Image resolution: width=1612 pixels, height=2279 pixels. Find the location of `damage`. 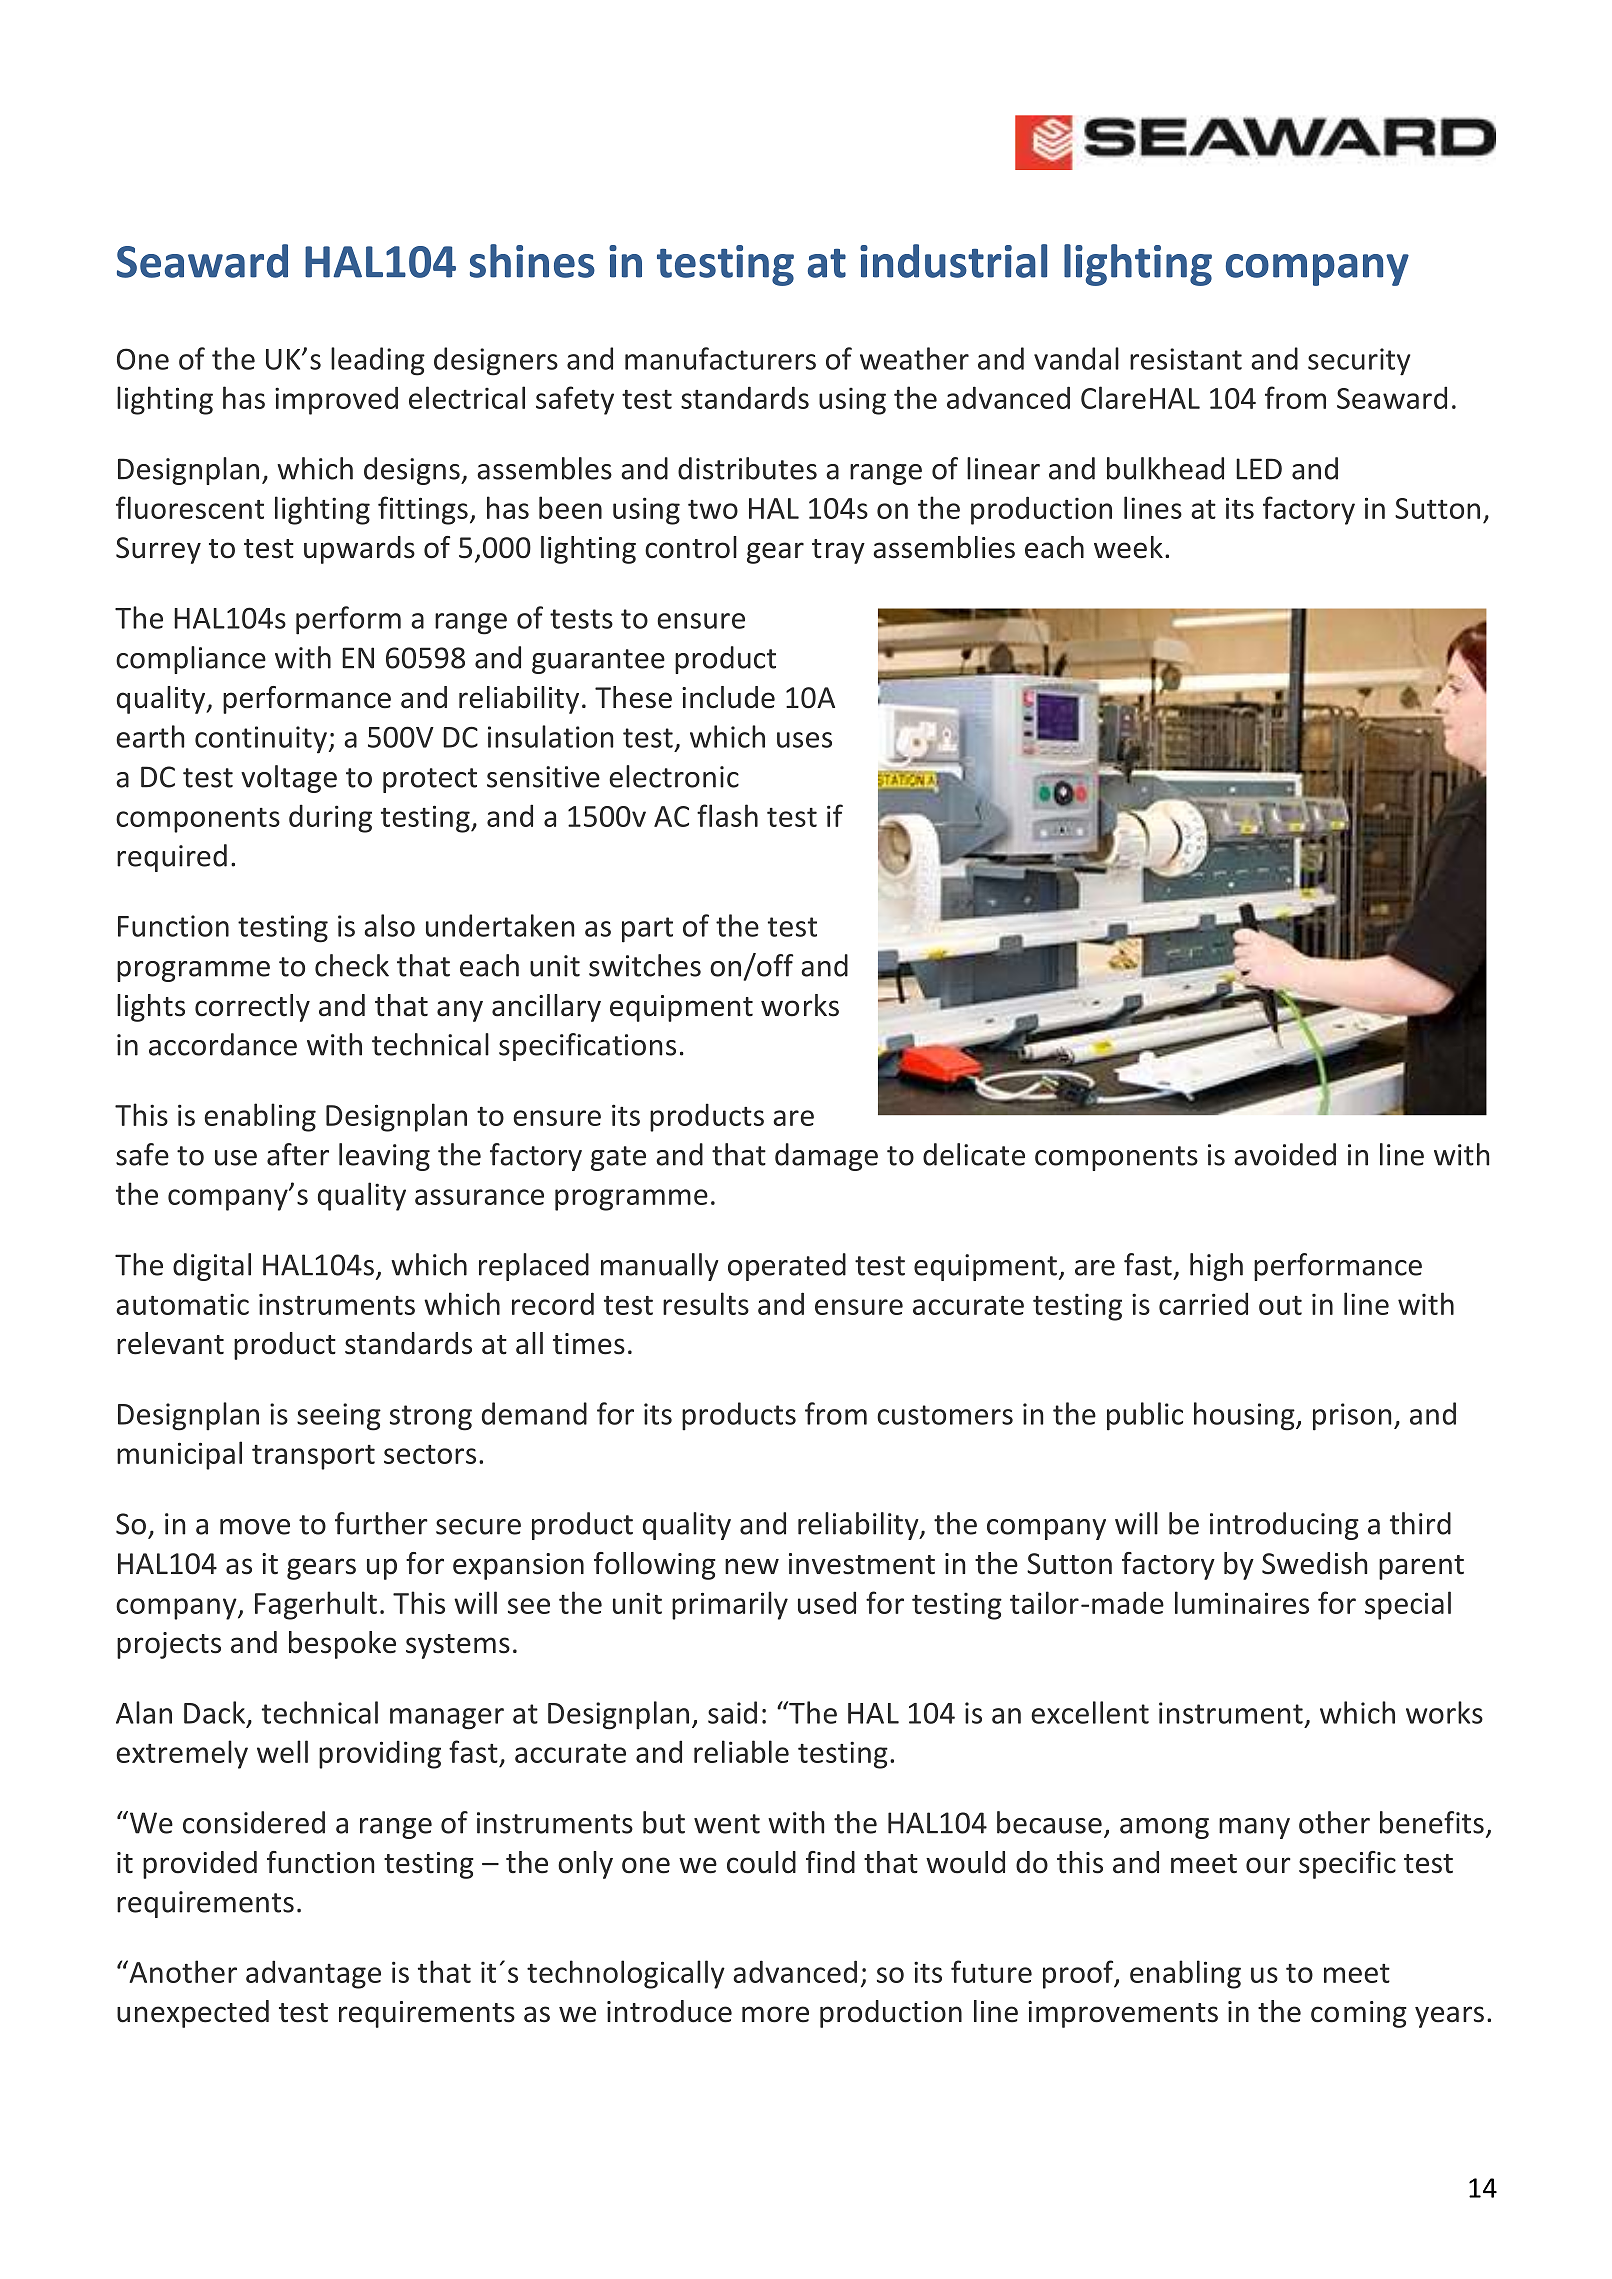

damage is located at coordinates (826, 1157).
